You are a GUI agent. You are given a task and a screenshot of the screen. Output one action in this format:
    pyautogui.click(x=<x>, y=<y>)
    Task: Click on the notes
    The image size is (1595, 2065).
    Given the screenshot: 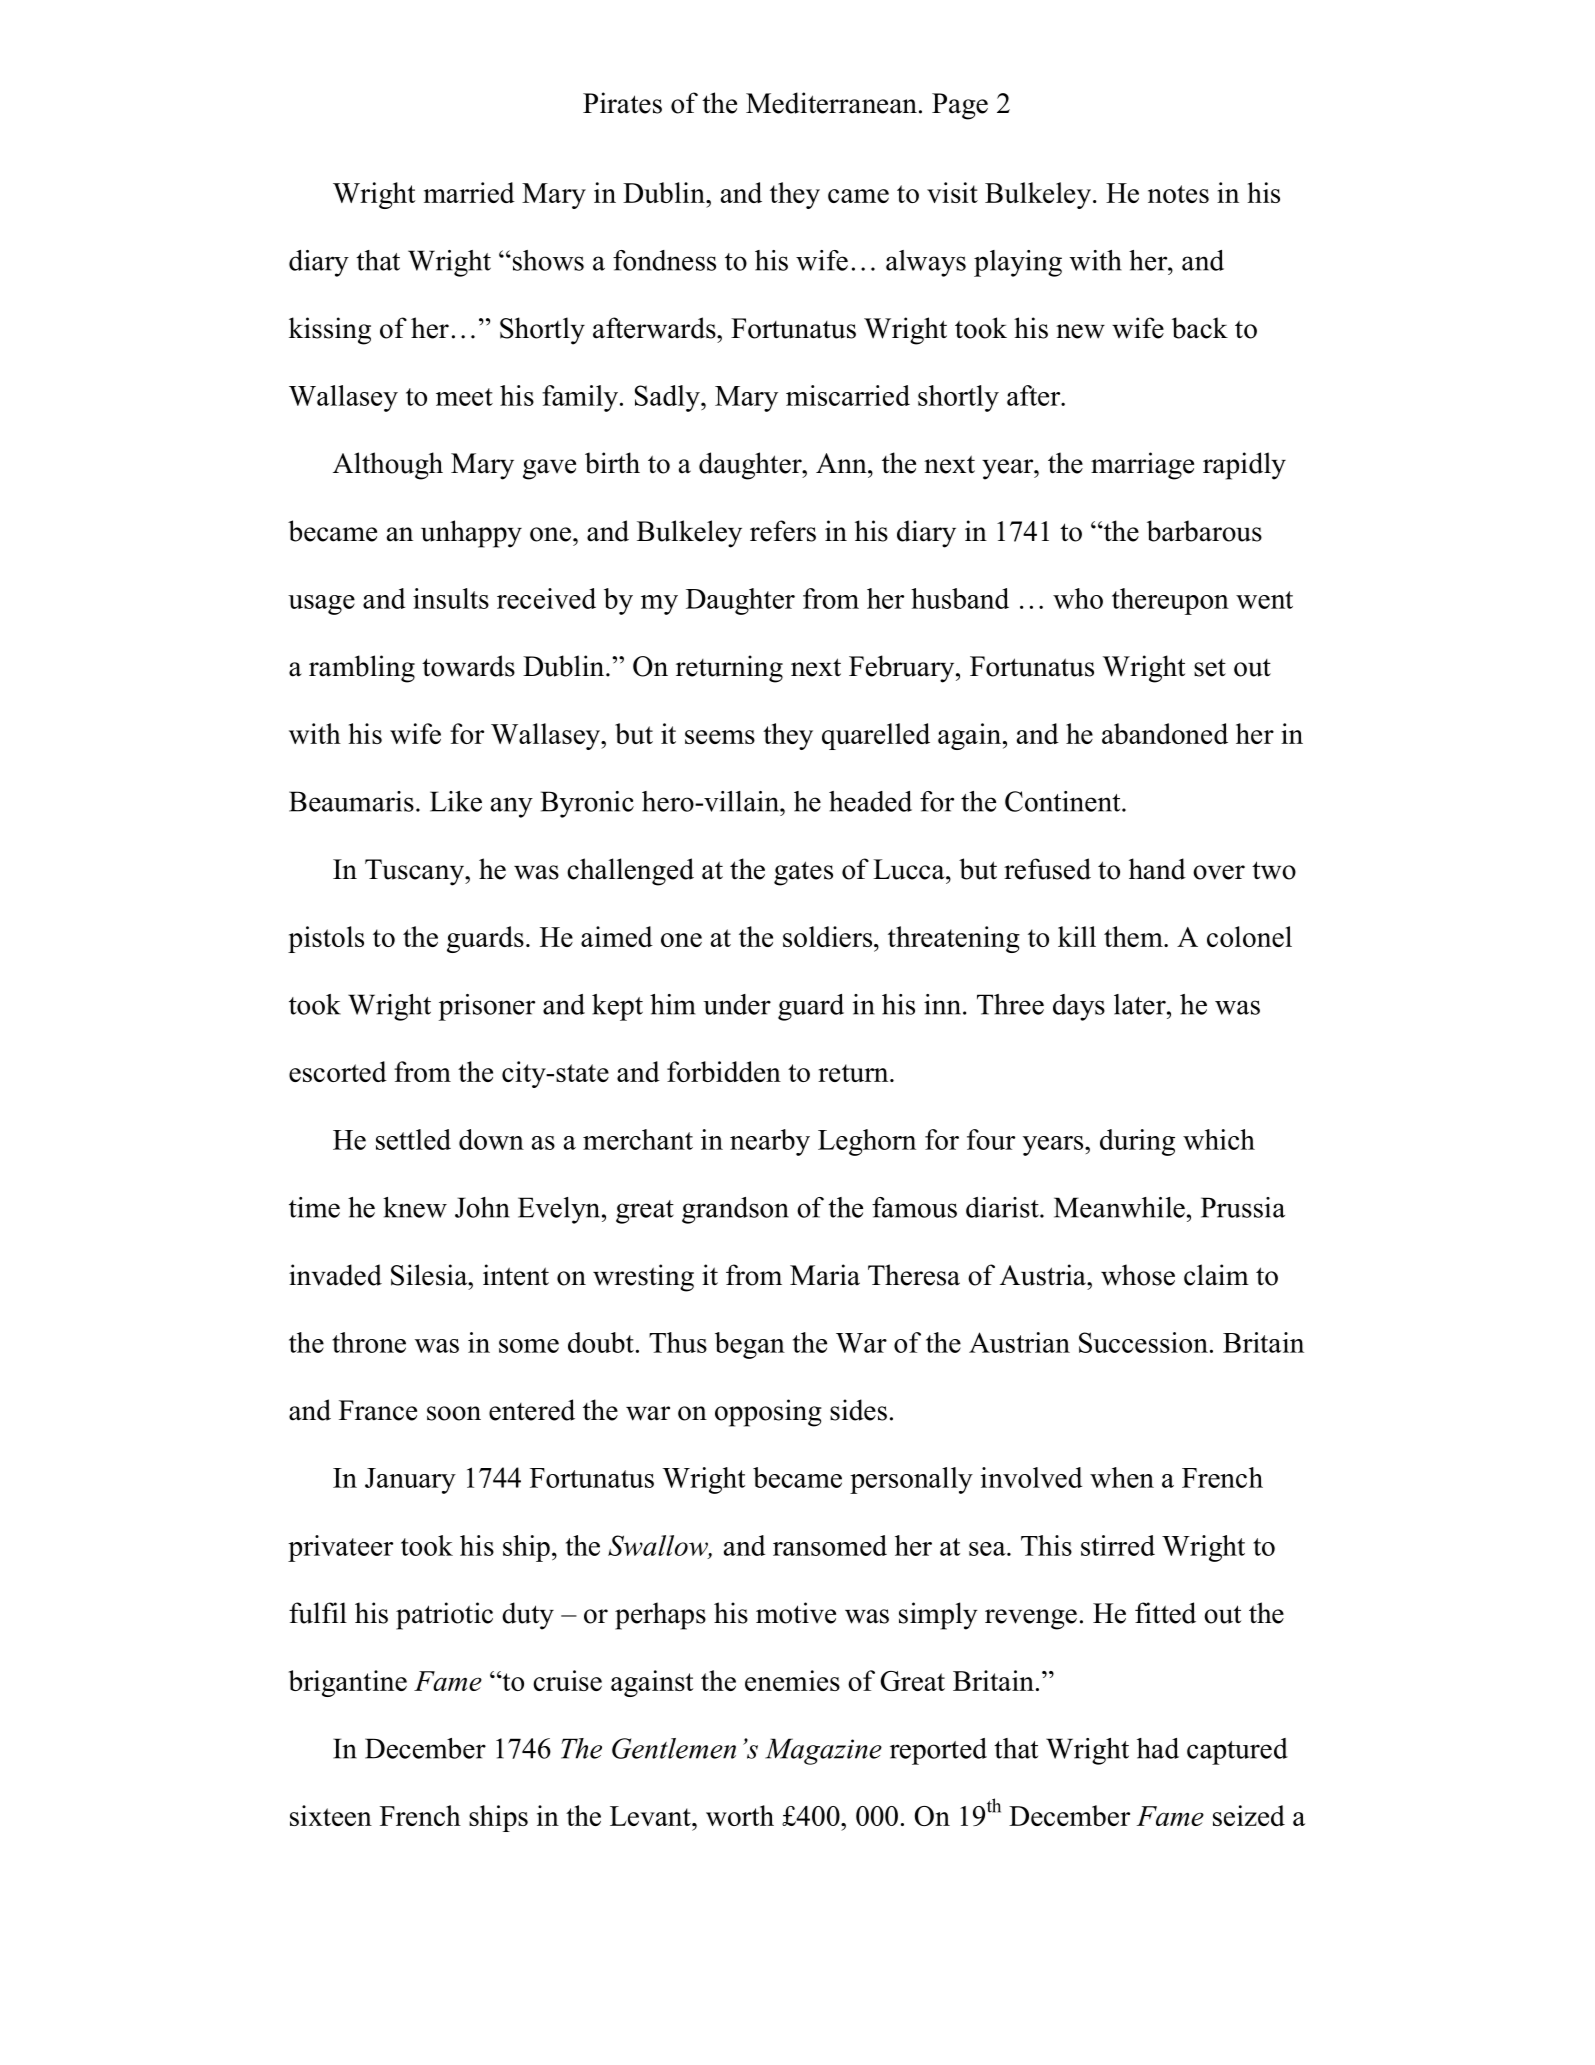 What is the action you would take?
    pyautogui.click(x=1178, y=194)
